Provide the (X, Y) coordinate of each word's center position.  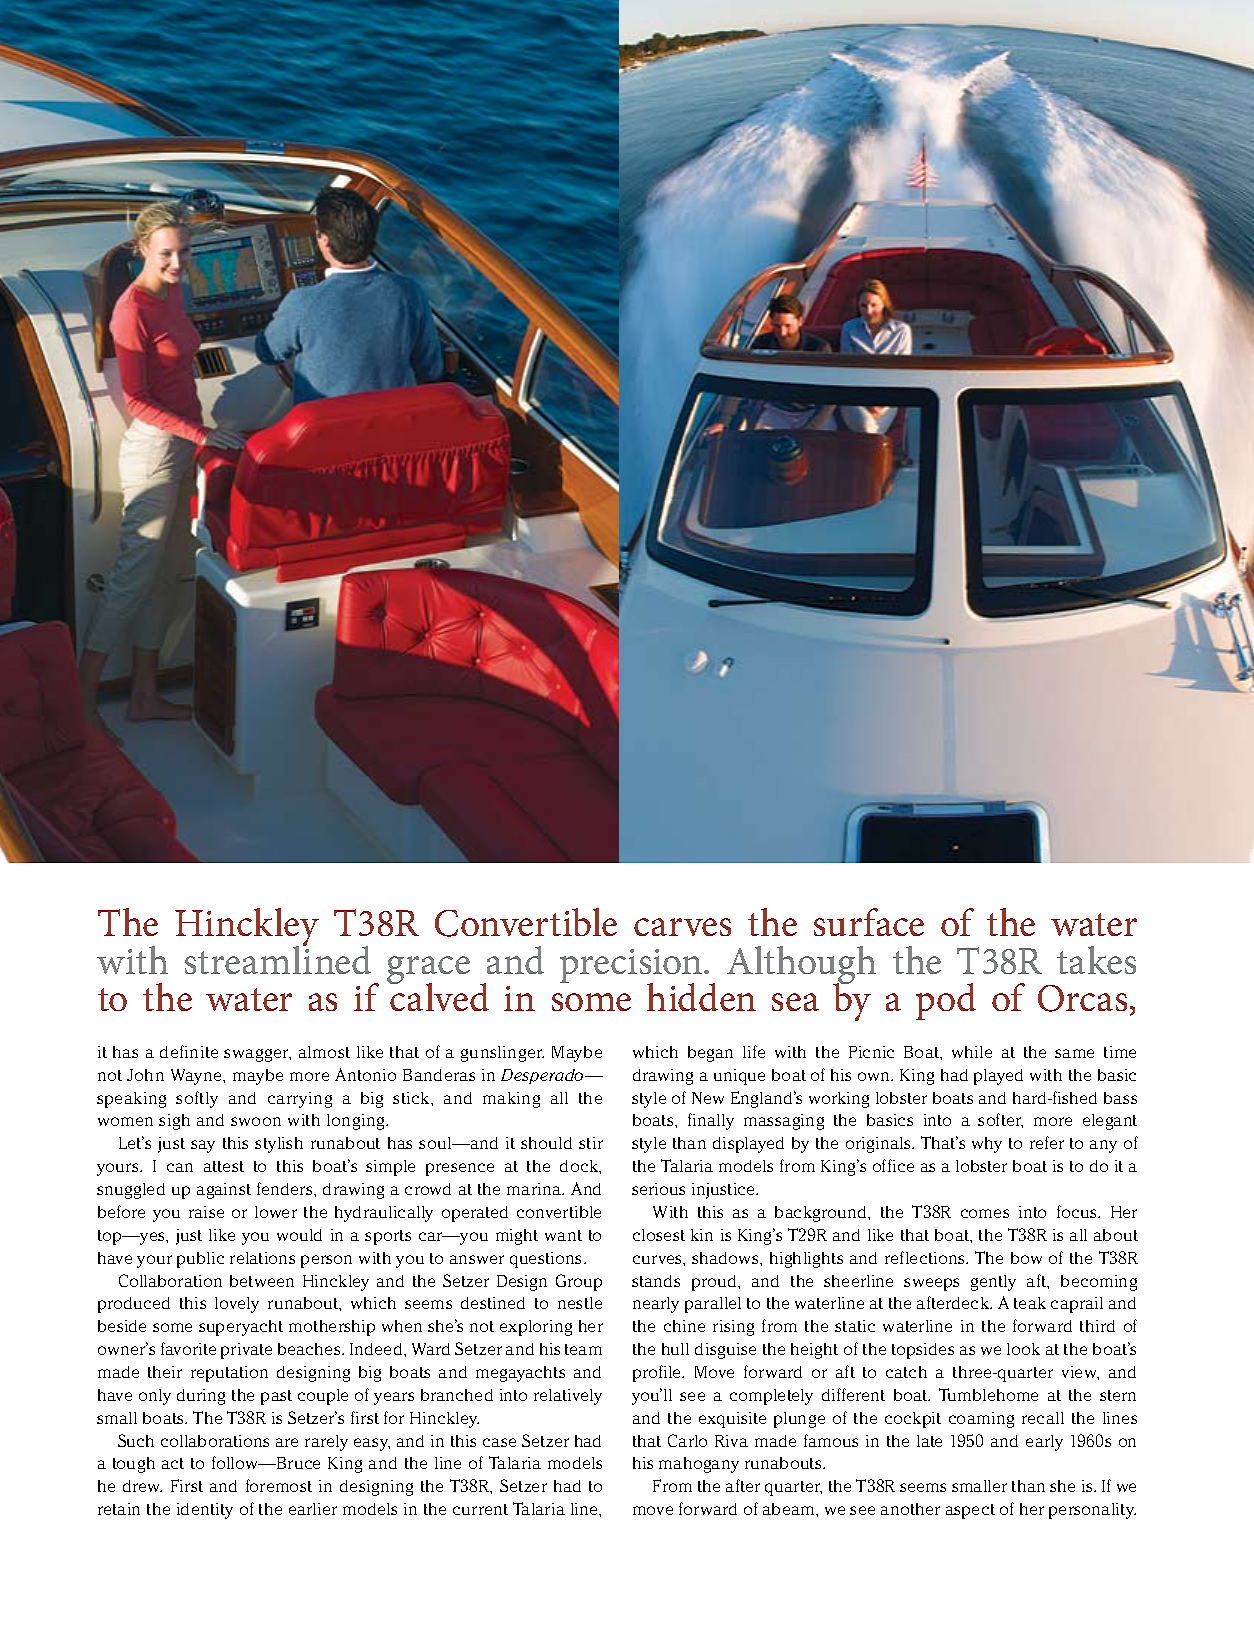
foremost (279, 1485)
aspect (970, 1511)
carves (682, 927)
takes (1096, 960)
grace (428, 971)
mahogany (699, 1465)
